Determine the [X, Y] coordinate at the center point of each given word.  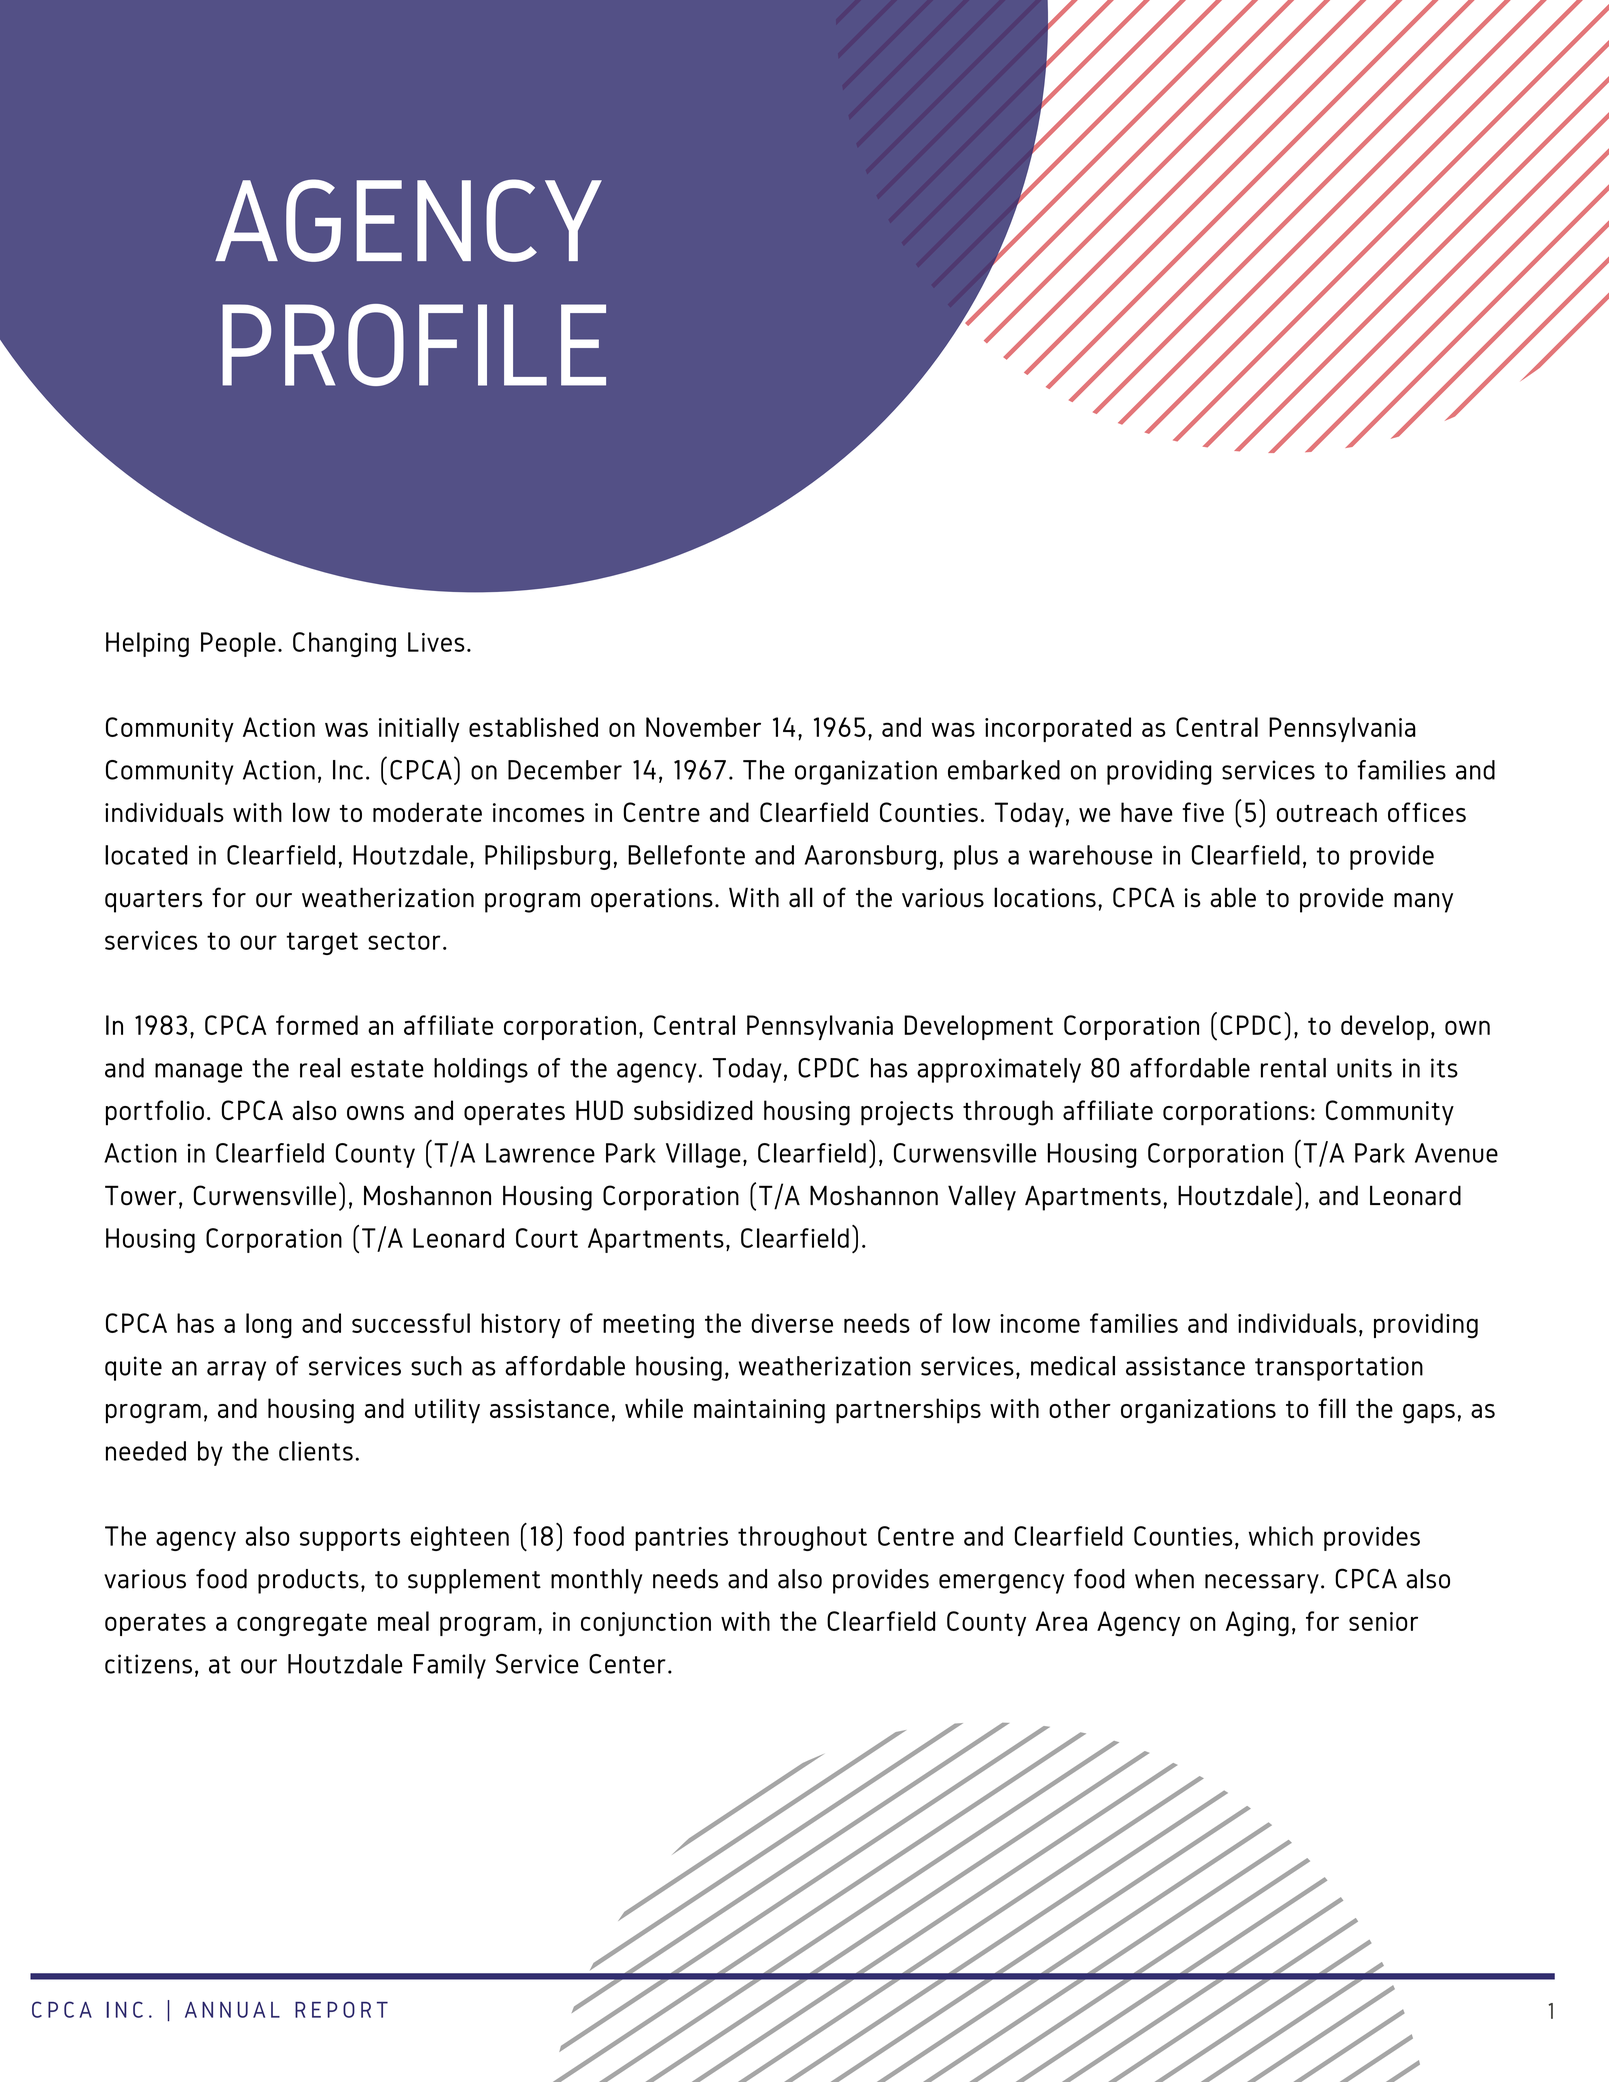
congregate [302, 1625]
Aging [1257, 1624]
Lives [436, 642]
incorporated [1058, 729]
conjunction [646, 1624]
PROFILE [414, 345]
